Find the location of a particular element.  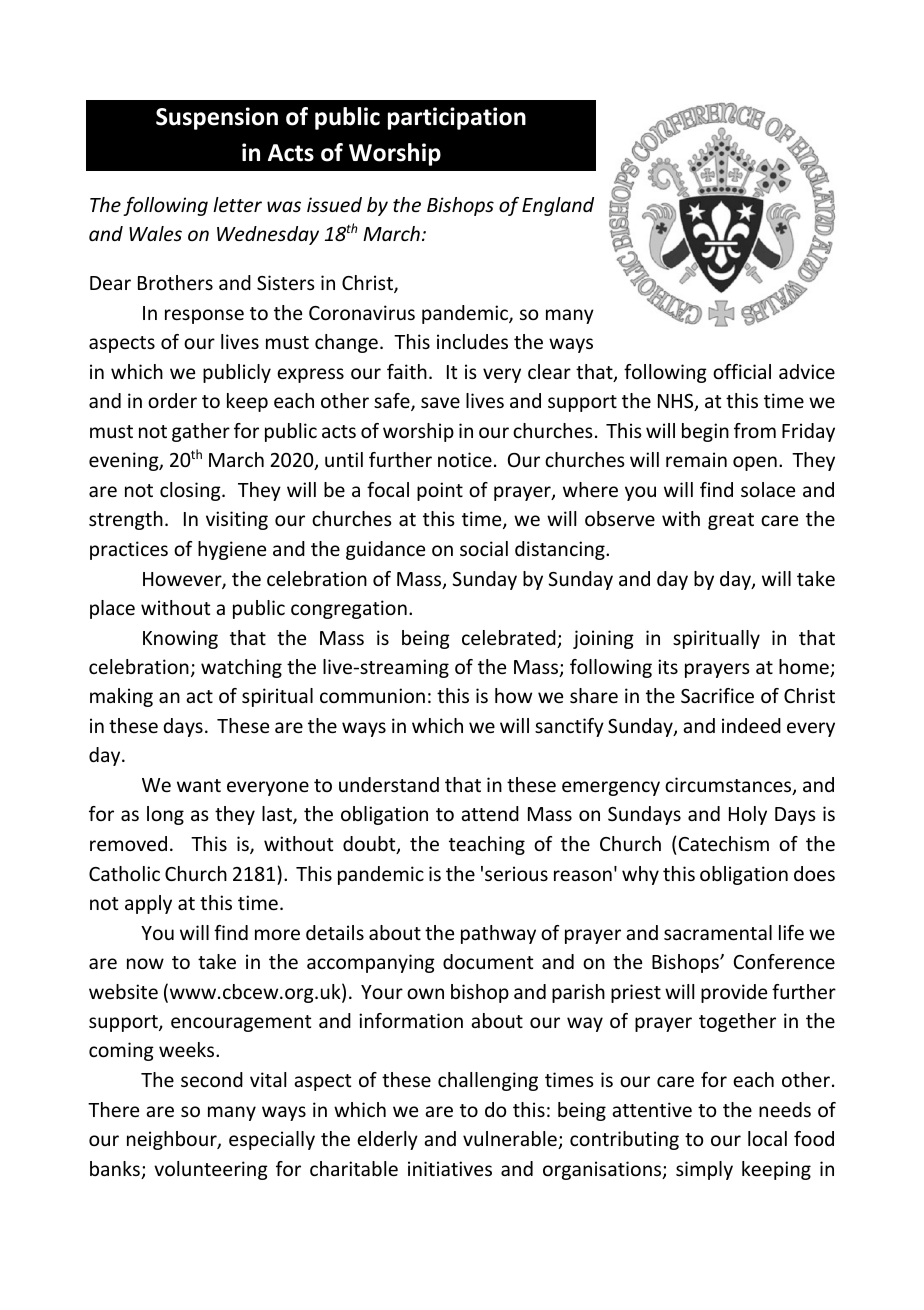

England is located at coordinates (558, 206).
